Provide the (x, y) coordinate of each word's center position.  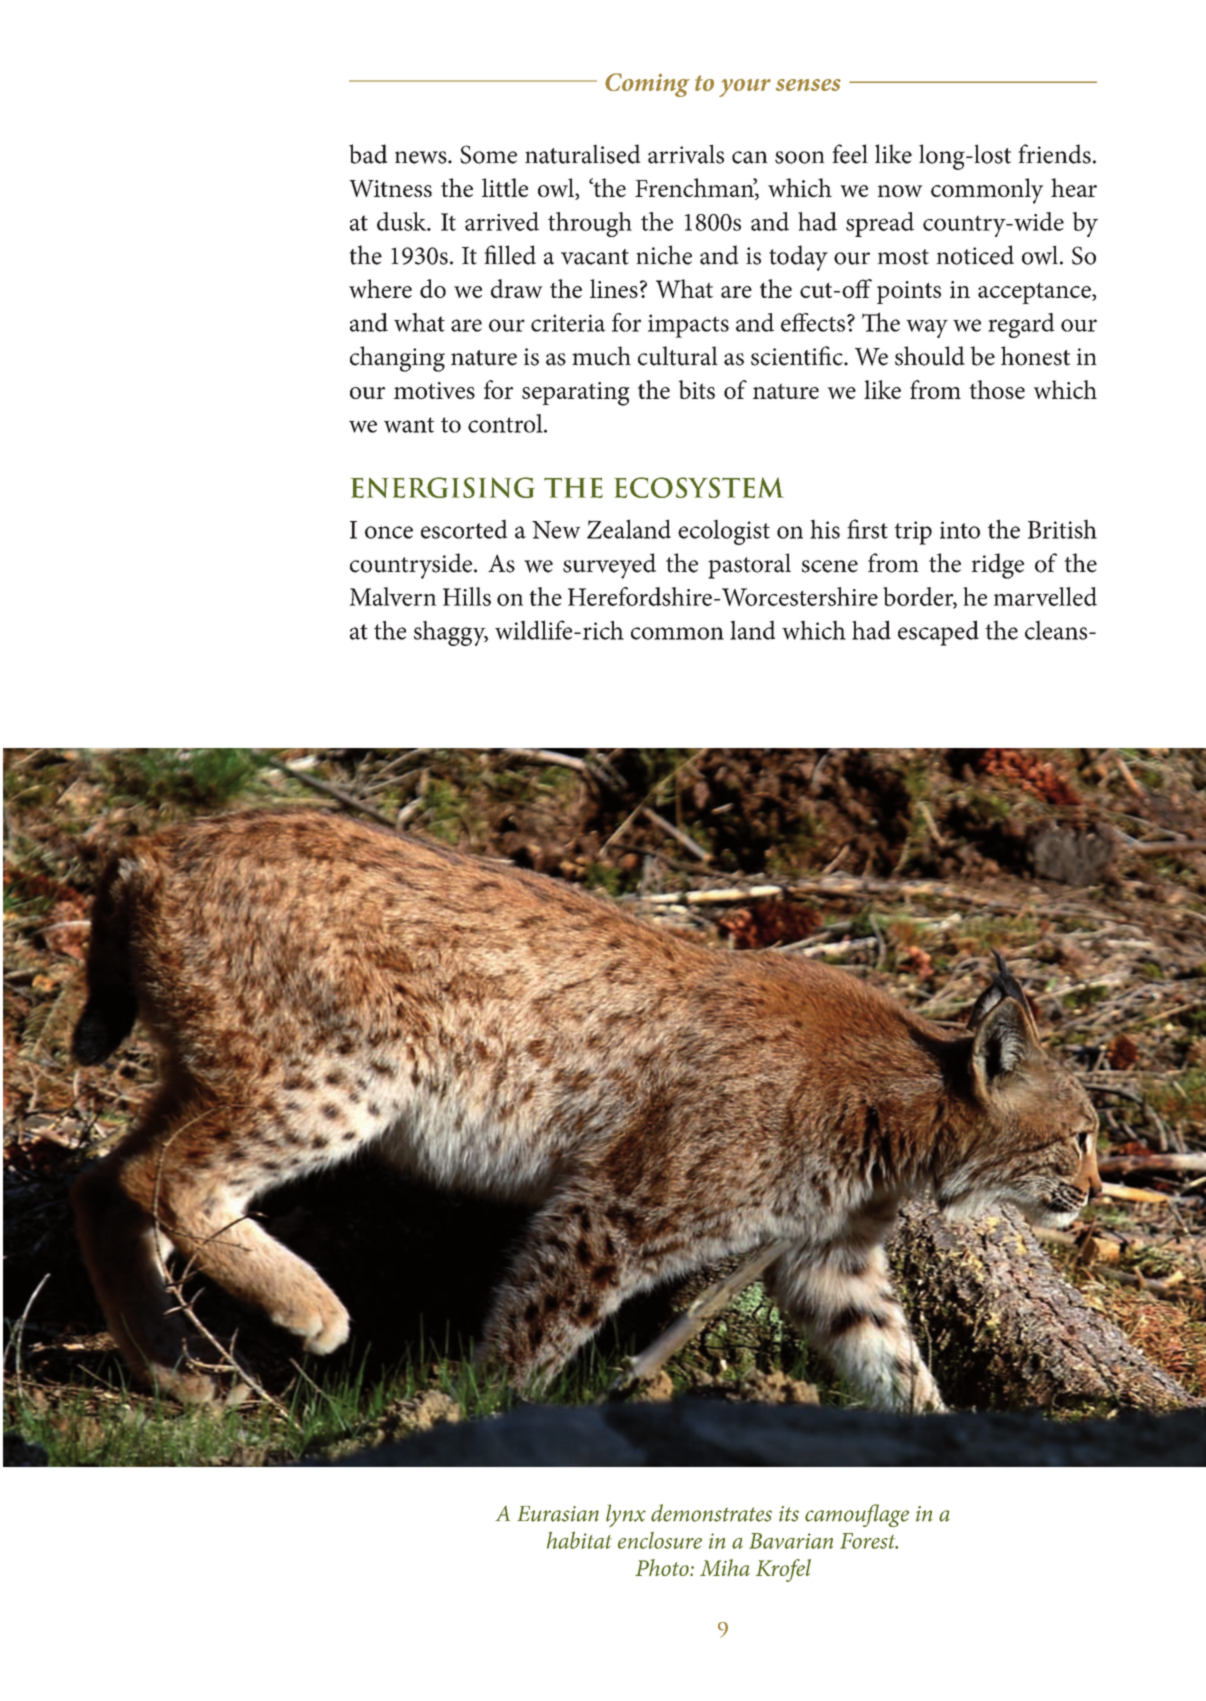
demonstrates (711, 1513)
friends (1054, 154)
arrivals (686, 154)
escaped (938, 633)
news (422, 157)
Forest (869, 1541)
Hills (467, 596)
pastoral (749, 566)
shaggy (451, 633)
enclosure (660, 1540)
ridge (997, 566)
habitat (579, 1540)
